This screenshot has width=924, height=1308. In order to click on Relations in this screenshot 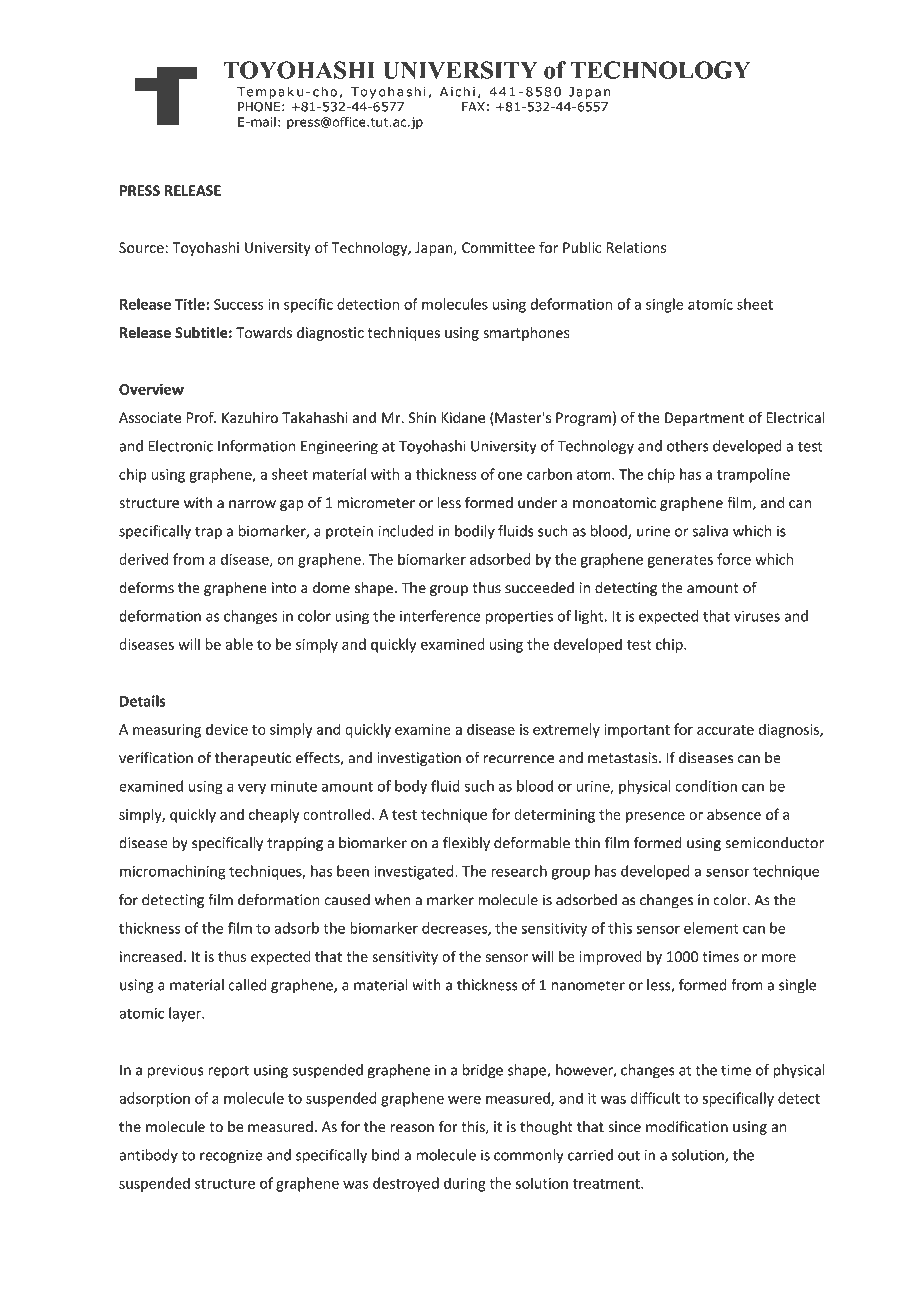, I will do `click(636, 247)`.
